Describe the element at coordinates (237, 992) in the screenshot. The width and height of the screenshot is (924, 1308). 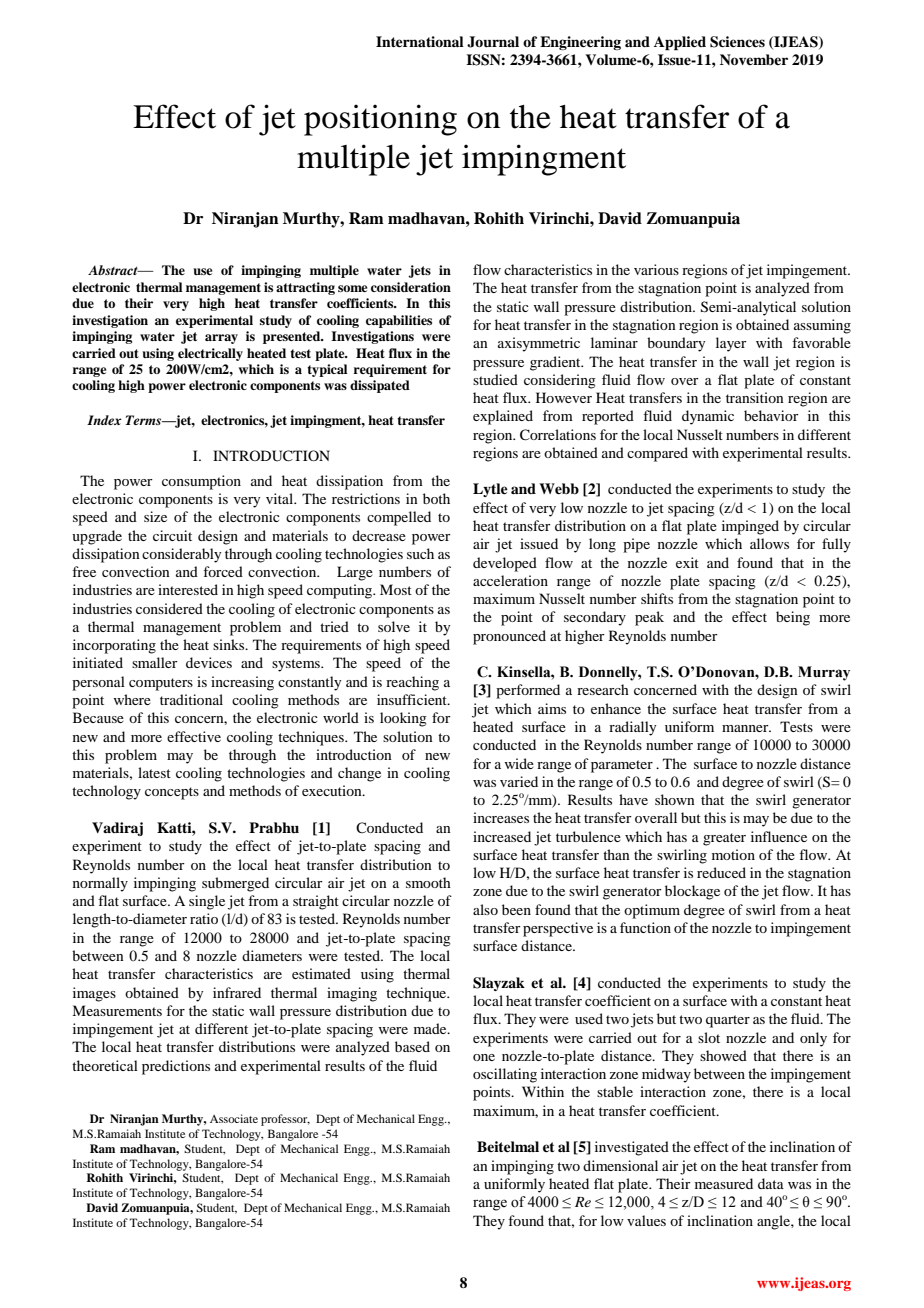
I see `infrared` at that location.
